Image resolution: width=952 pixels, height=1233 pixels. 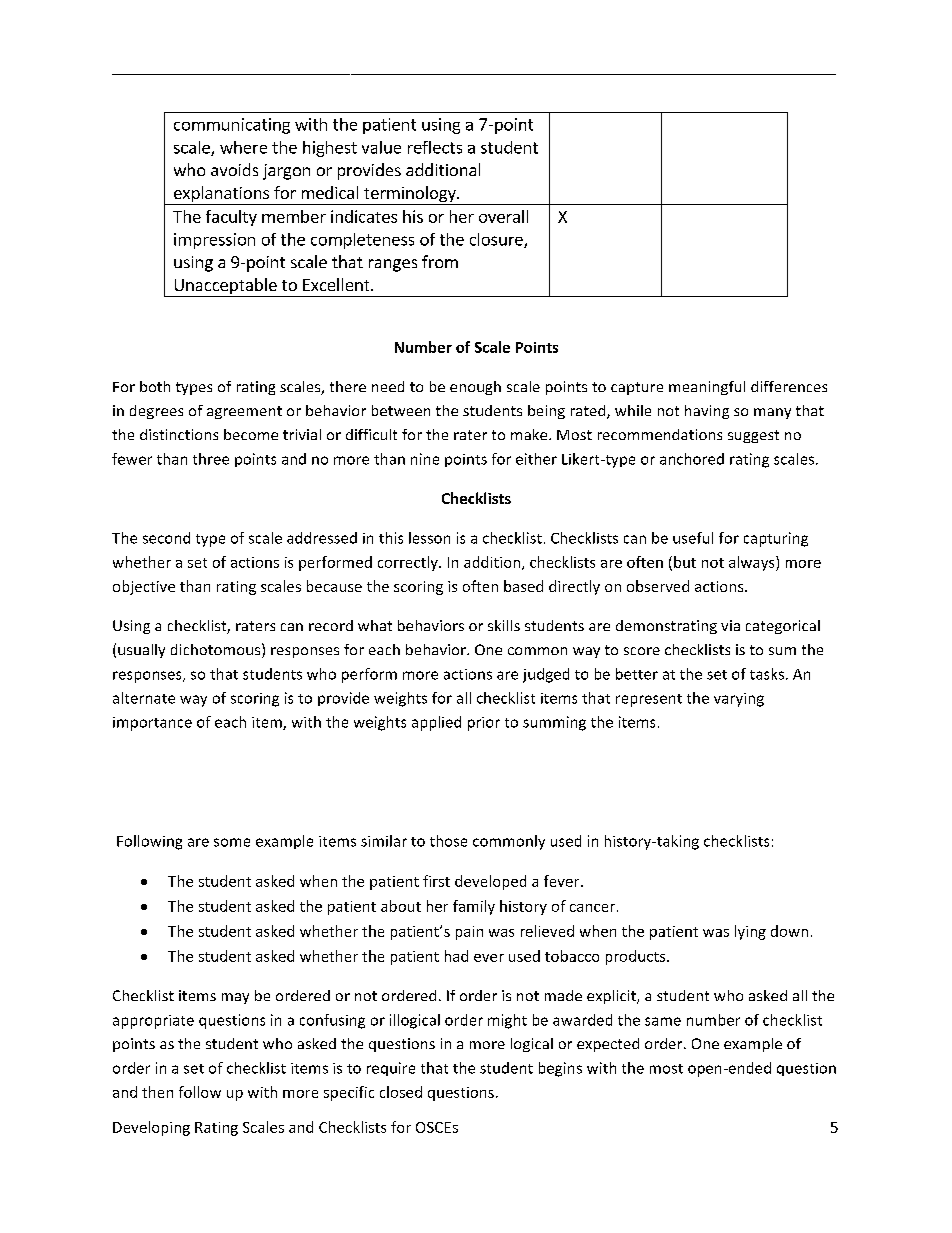 What do you see at coordinates (435, 147) in the screenshot?
I see `reflects` at bounding box center [435, 147].
